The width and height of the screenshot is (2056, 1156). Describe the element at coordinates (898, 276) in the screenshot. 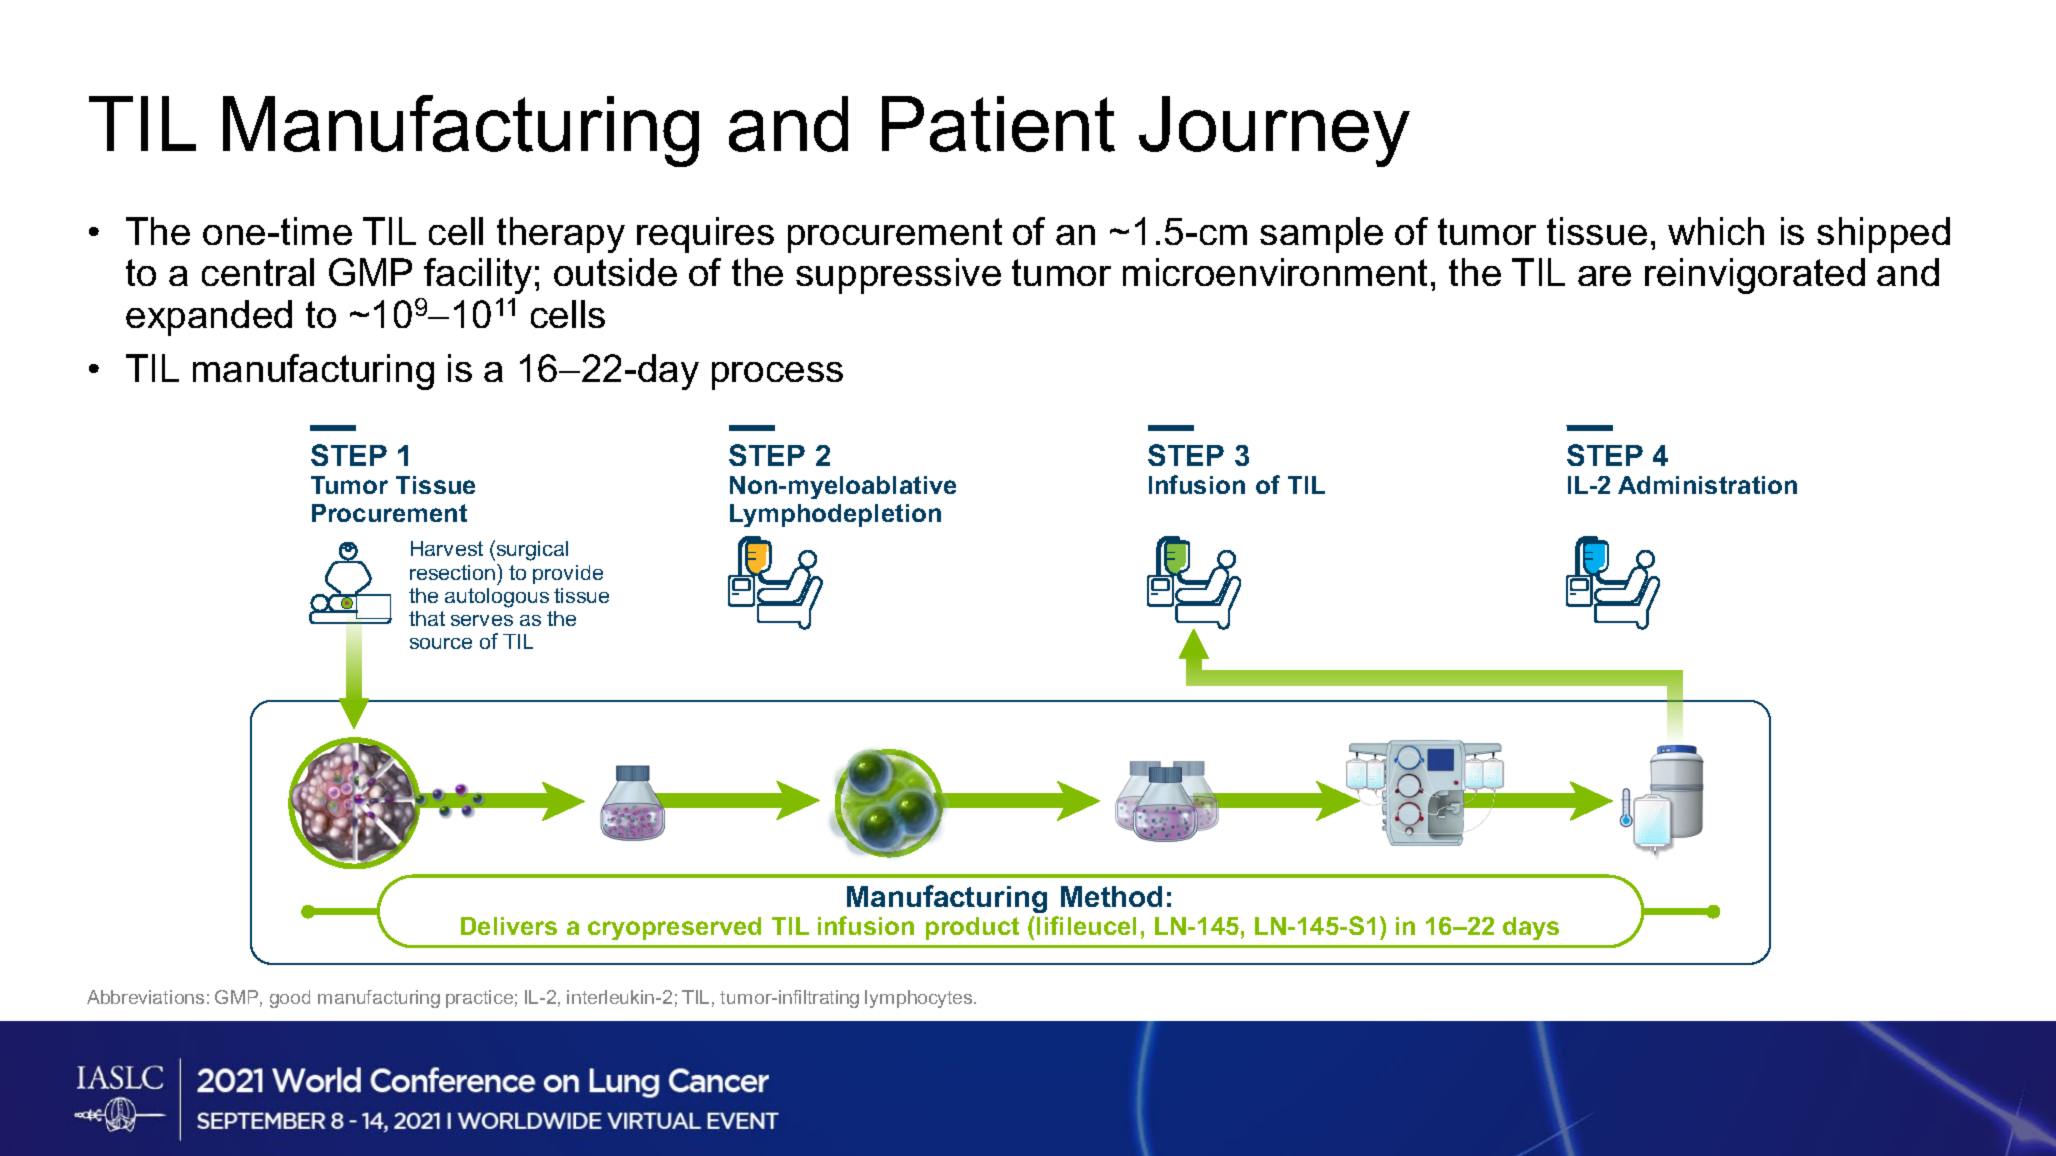

I see `suppressive` at that location.
